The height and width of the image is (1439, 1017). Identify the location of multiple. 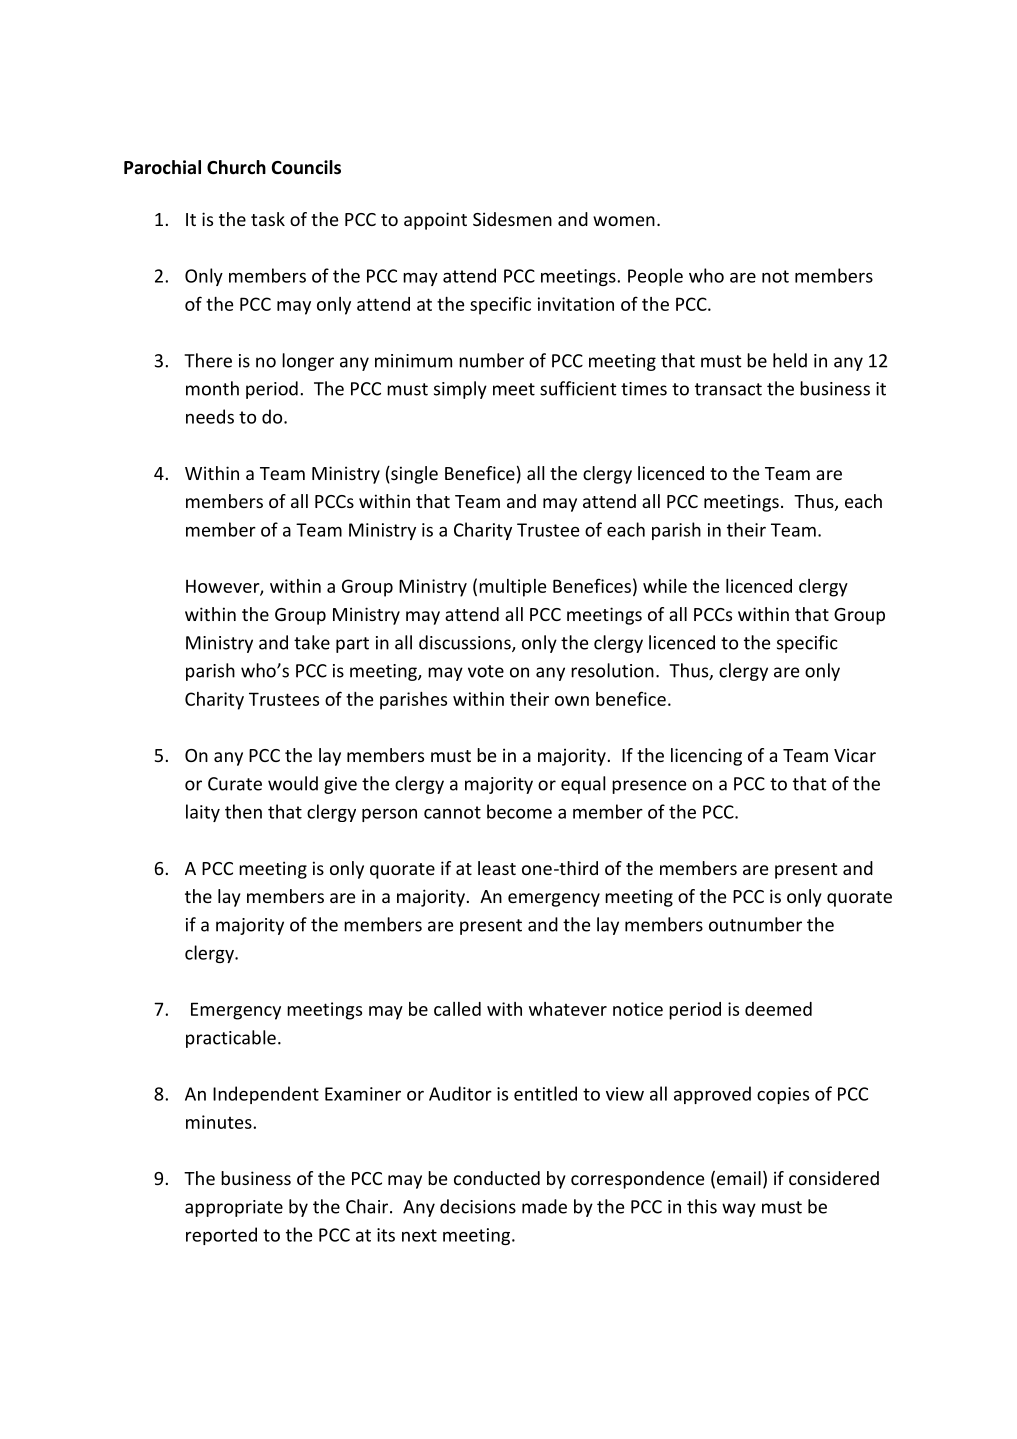
(512, 588).
